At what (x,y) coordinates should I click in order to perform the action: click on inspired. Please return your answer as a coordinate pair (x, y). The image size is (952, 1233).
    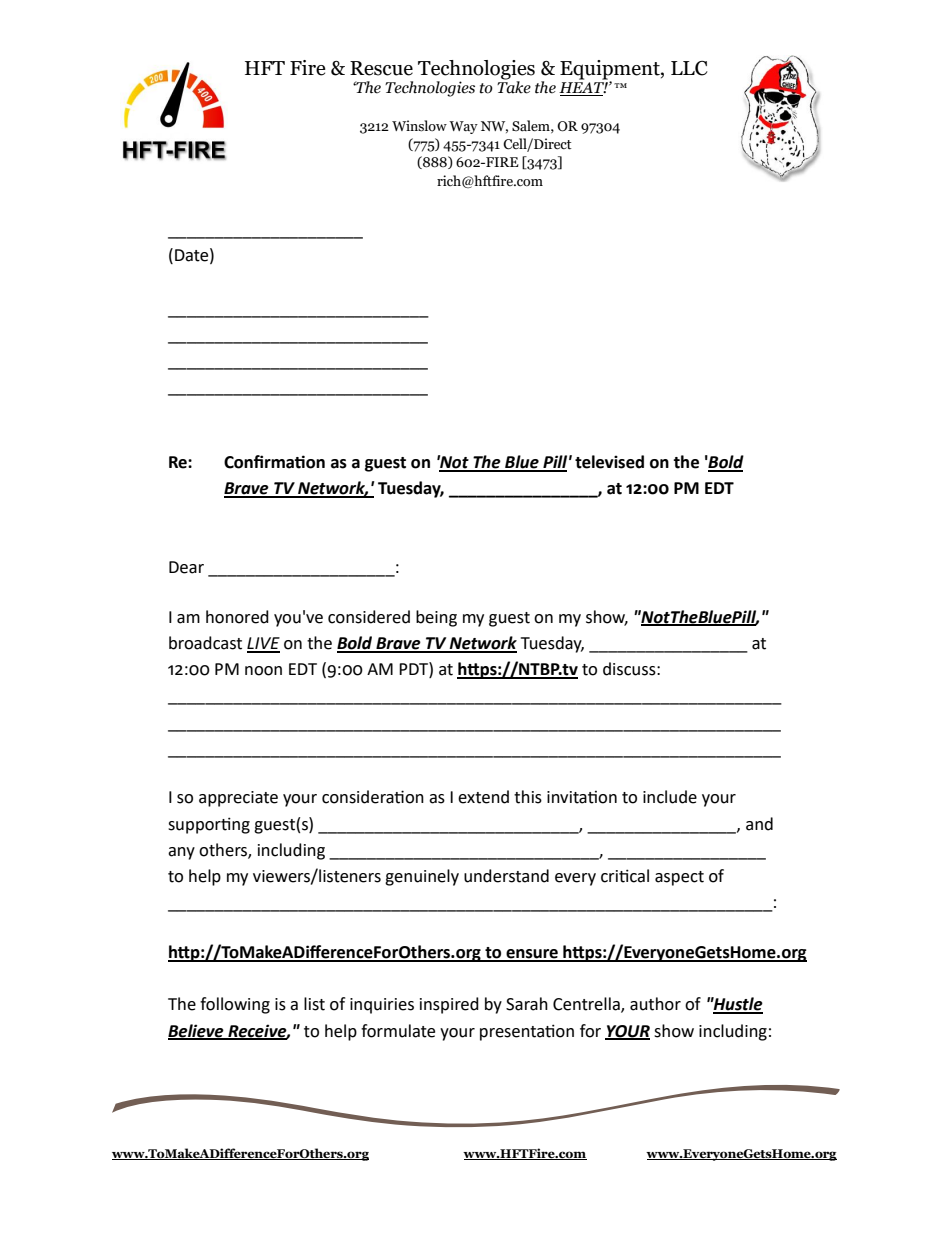
    Looking at the image, I should click on (449, 1005).
